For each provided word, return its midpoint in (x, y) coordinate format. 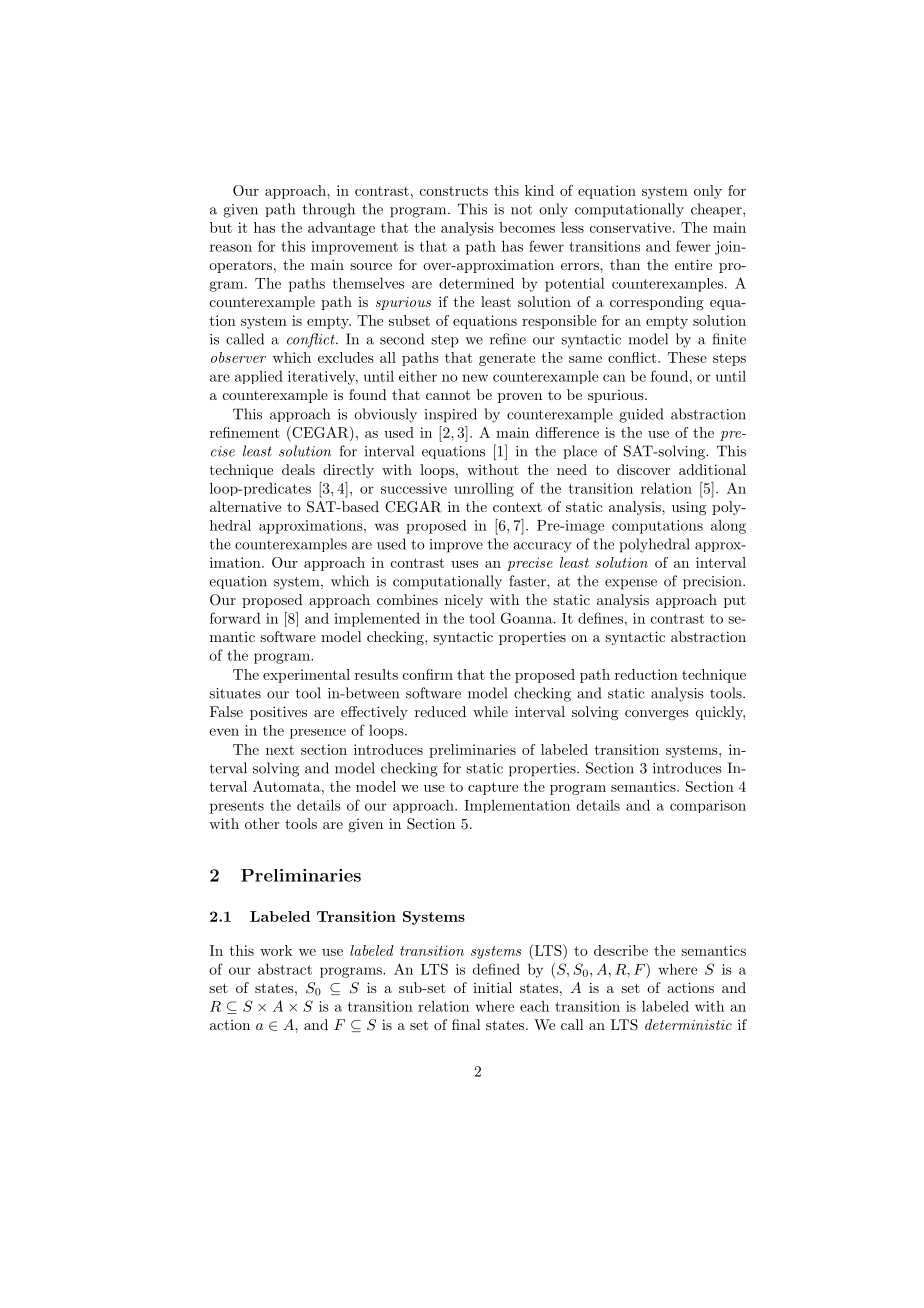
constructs (454, 191)
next (280, 750)
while (490, 711)
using (689, 508)
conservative (630, 227)
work (276, 950)
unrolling (484, 490)
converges (657, 715)
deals (298, 469)
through (329, 210)
